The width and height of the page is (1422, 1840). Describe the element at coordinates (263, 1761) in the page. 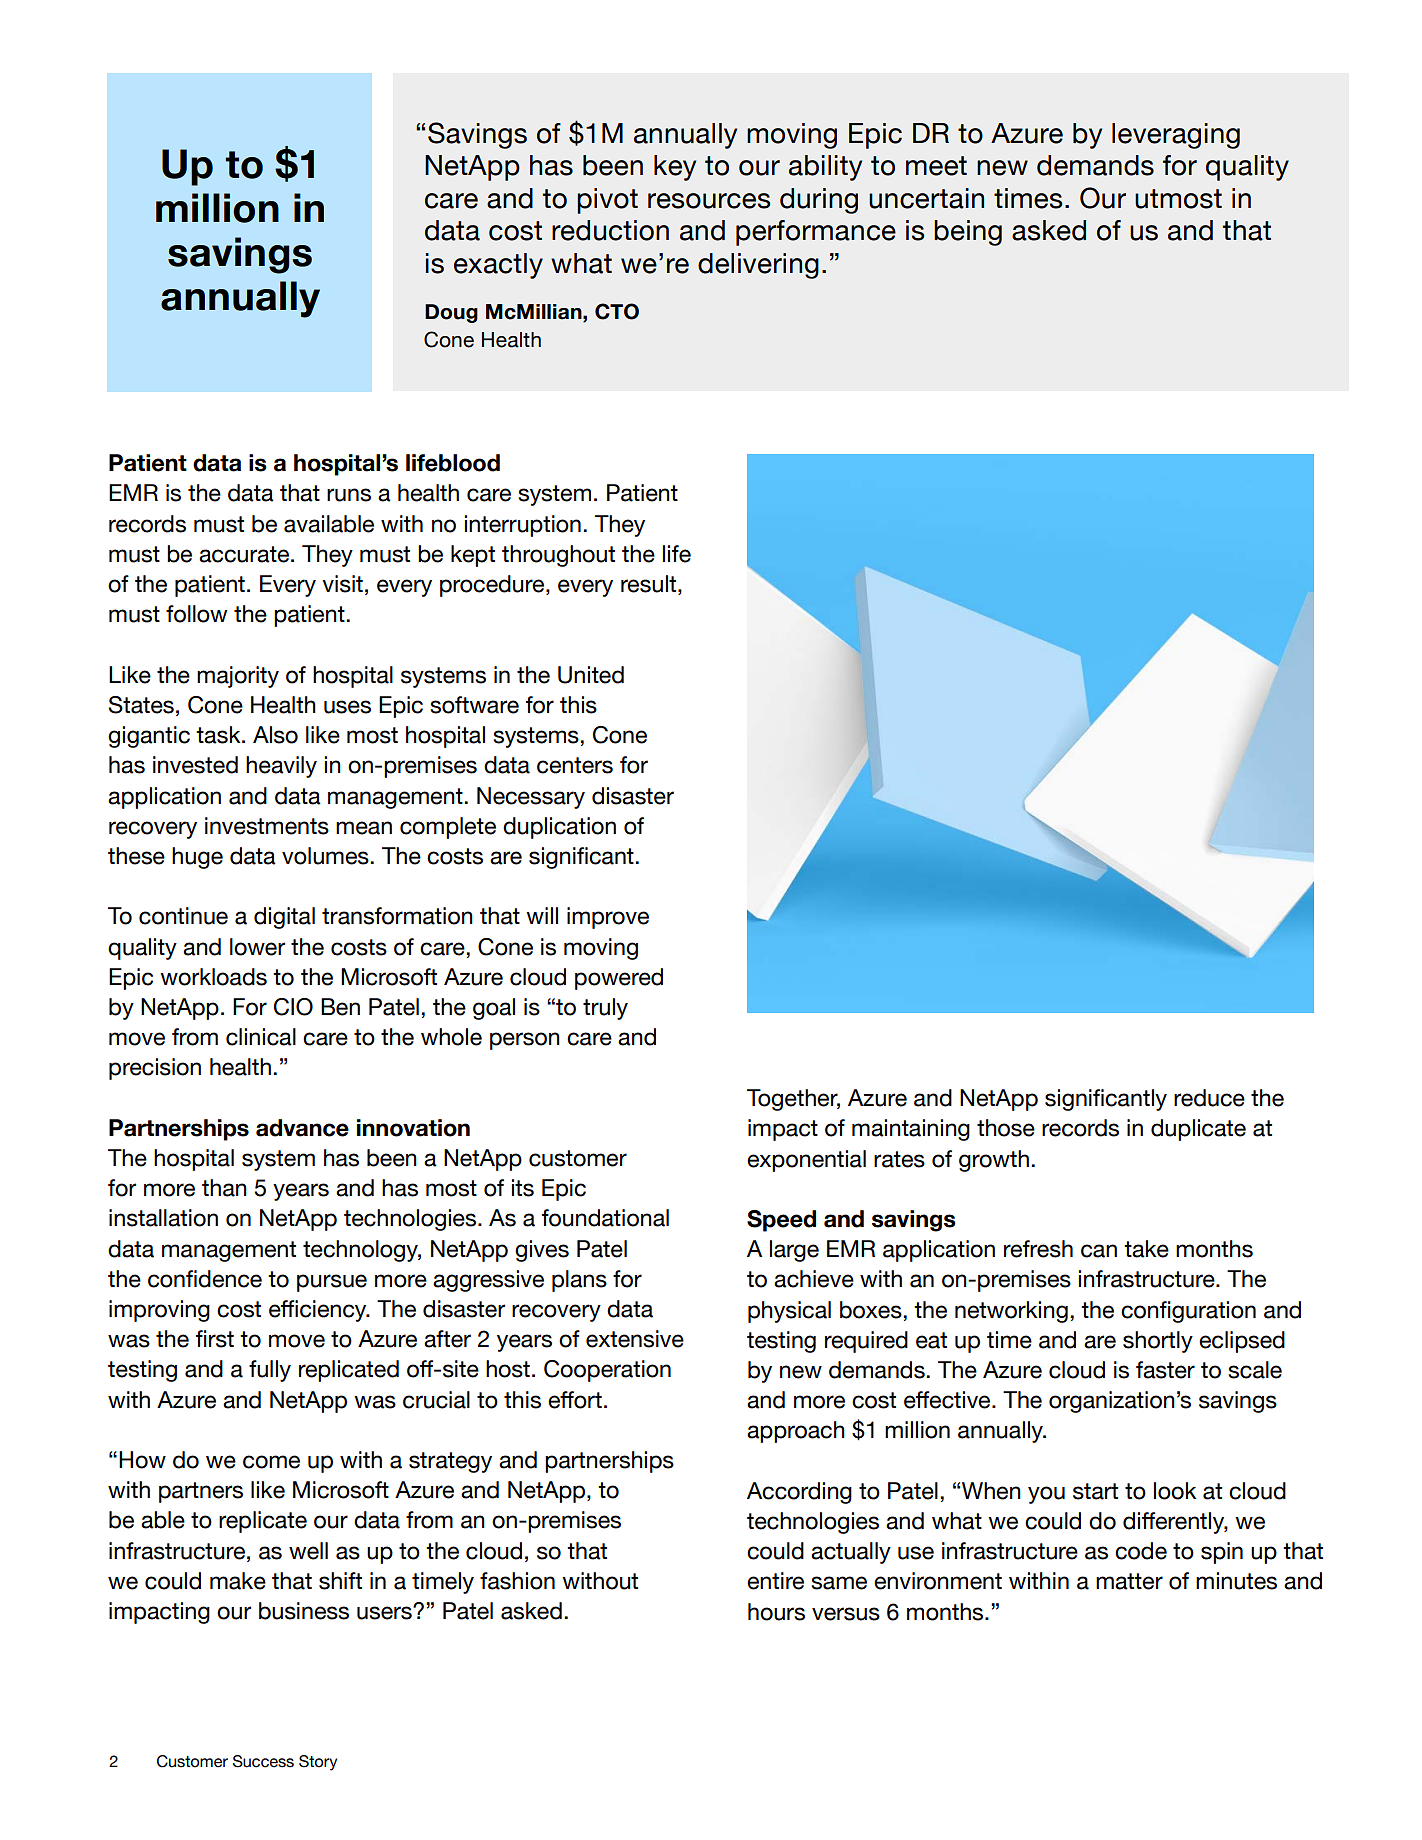

I see `Success` at that location.
